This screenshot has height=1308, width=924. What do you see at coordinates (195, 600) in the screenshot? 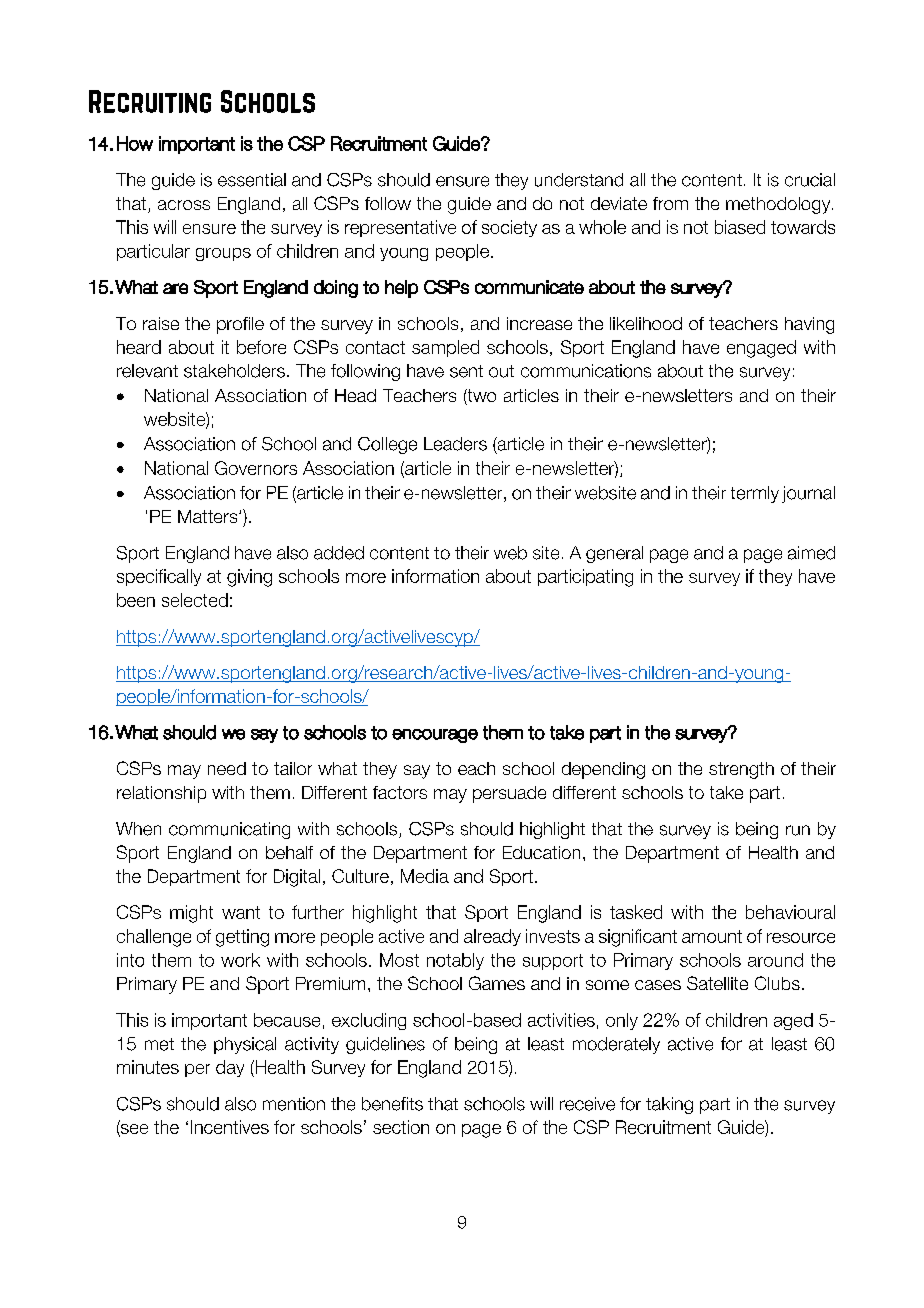
I see `selected` at bounding box center [195, 600].
